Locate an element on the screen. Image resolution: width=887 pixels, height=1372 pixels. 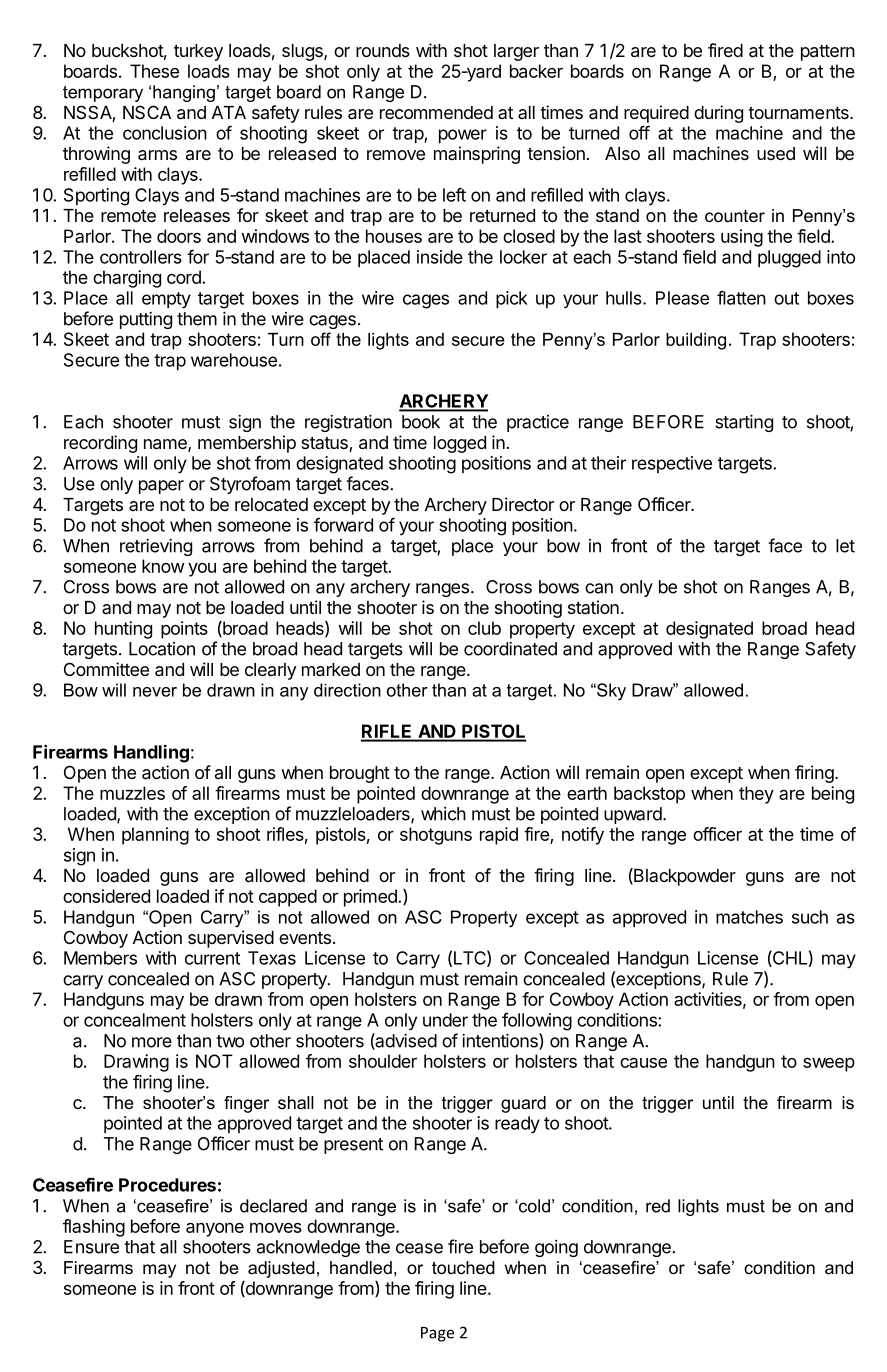
warehouse is located at coordinates (234, 360).
